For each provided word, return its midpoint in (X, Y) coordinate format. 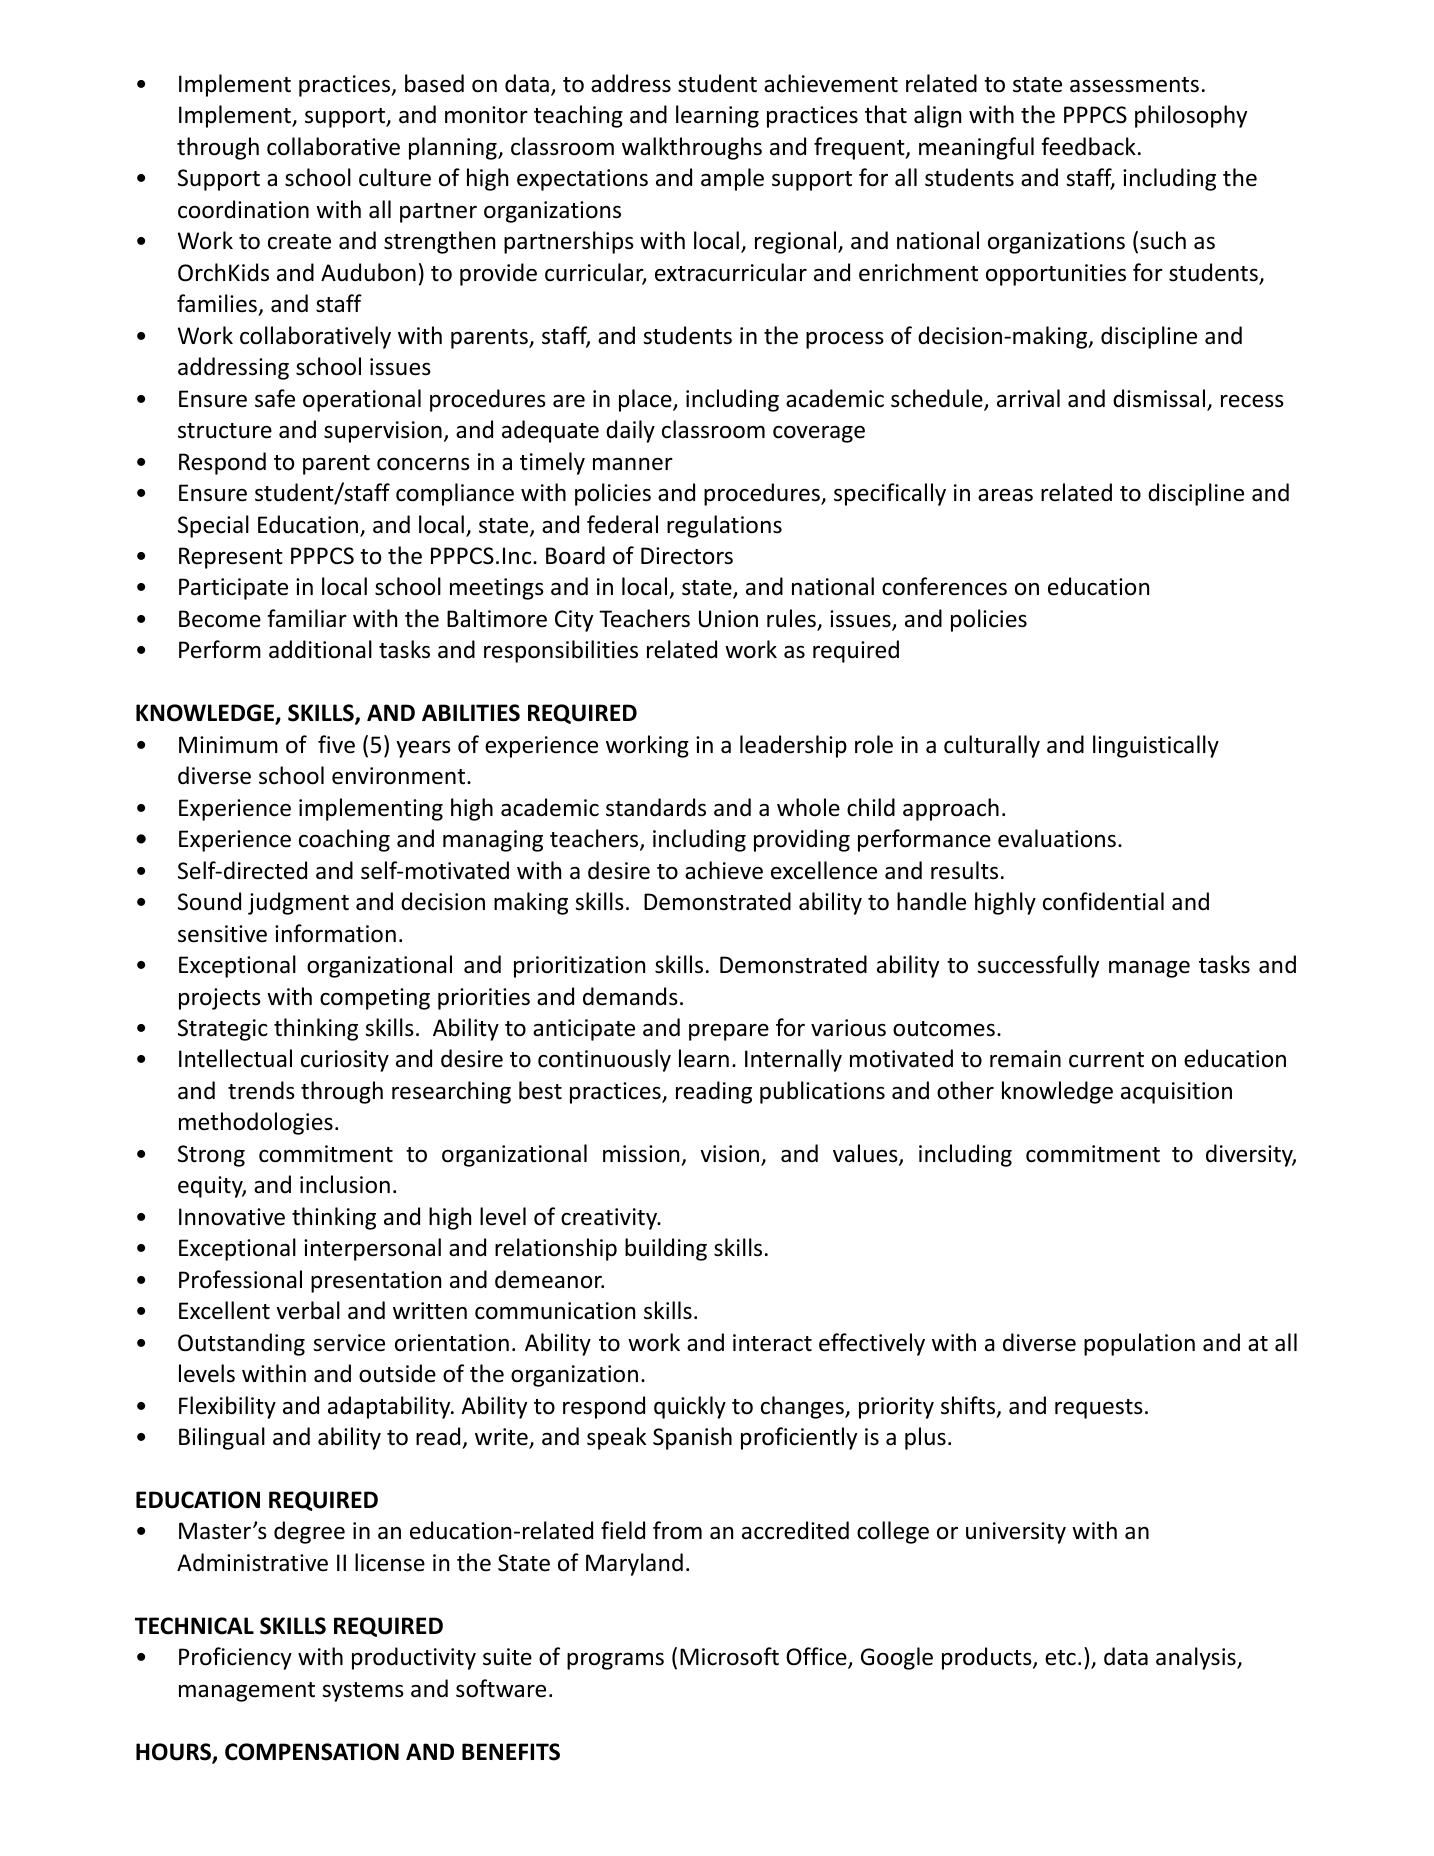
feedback (1088, 146)
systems (363, 1692)
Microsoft (729, 1656)
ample (732, 179)
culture (395, 177)
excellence (824, 870)
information (335, 933)
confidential (1103, 901)
